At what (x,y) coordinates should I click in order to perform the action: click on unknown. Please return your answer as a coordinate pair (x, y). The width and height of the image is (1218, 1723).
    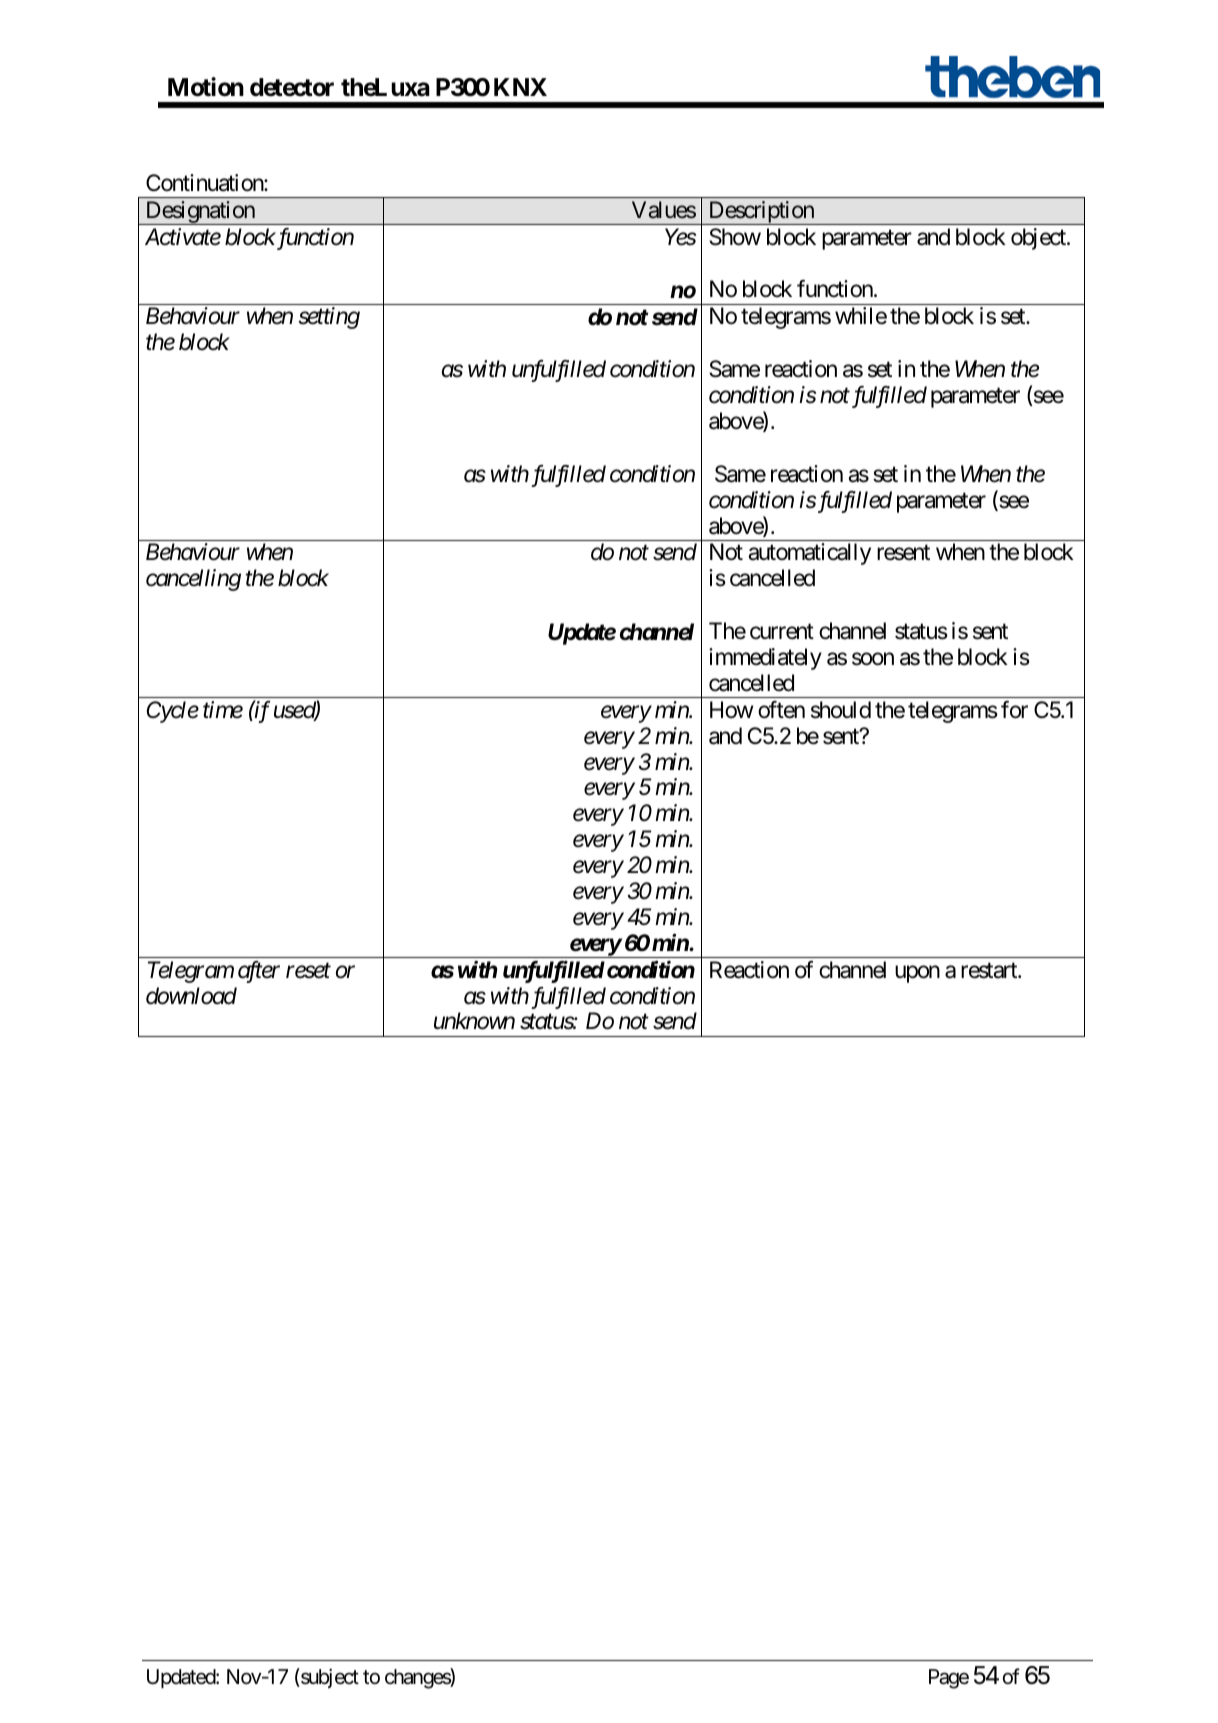
    Looking at the image, I should click on (474, 1021).
